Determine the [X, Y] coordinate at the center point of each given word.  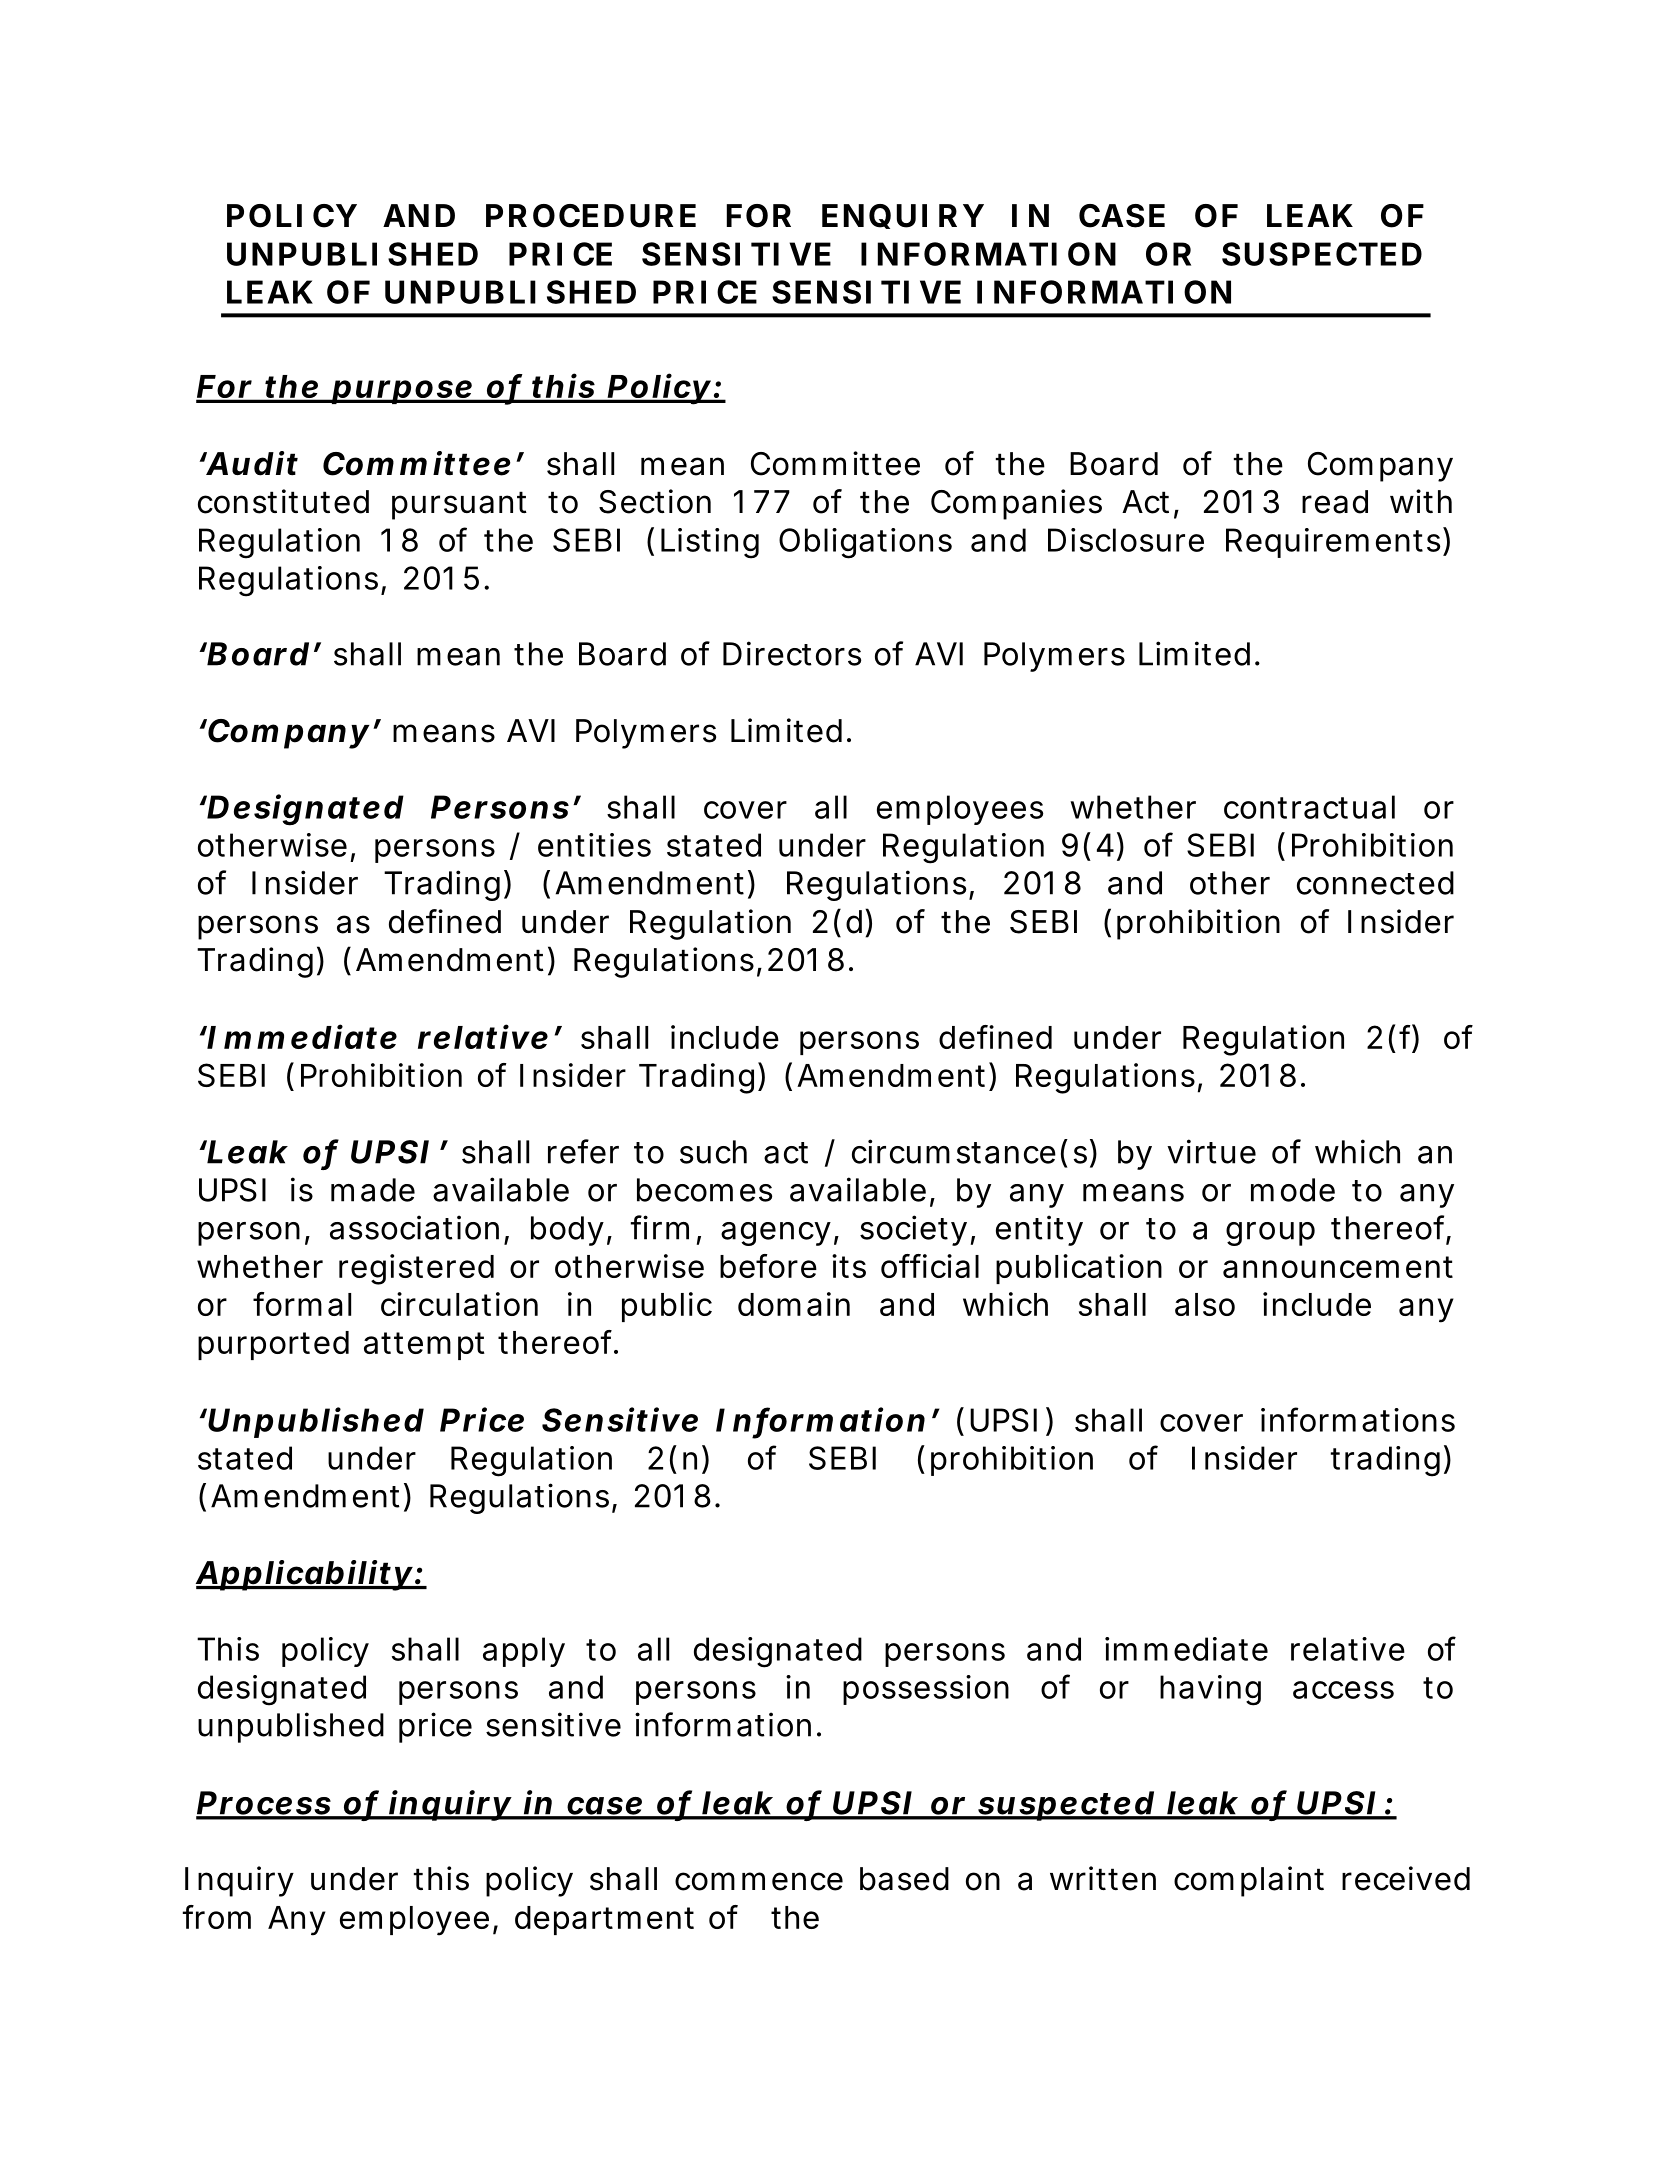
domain [794, 1304]
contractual [1309, 807]
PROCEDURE [591, 216]
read [1335, 502]
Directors [792, 653]
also [1205, 1304]
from [217, 1917]
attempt [424, 1346]
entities [594, 845]
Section [655, 501]
